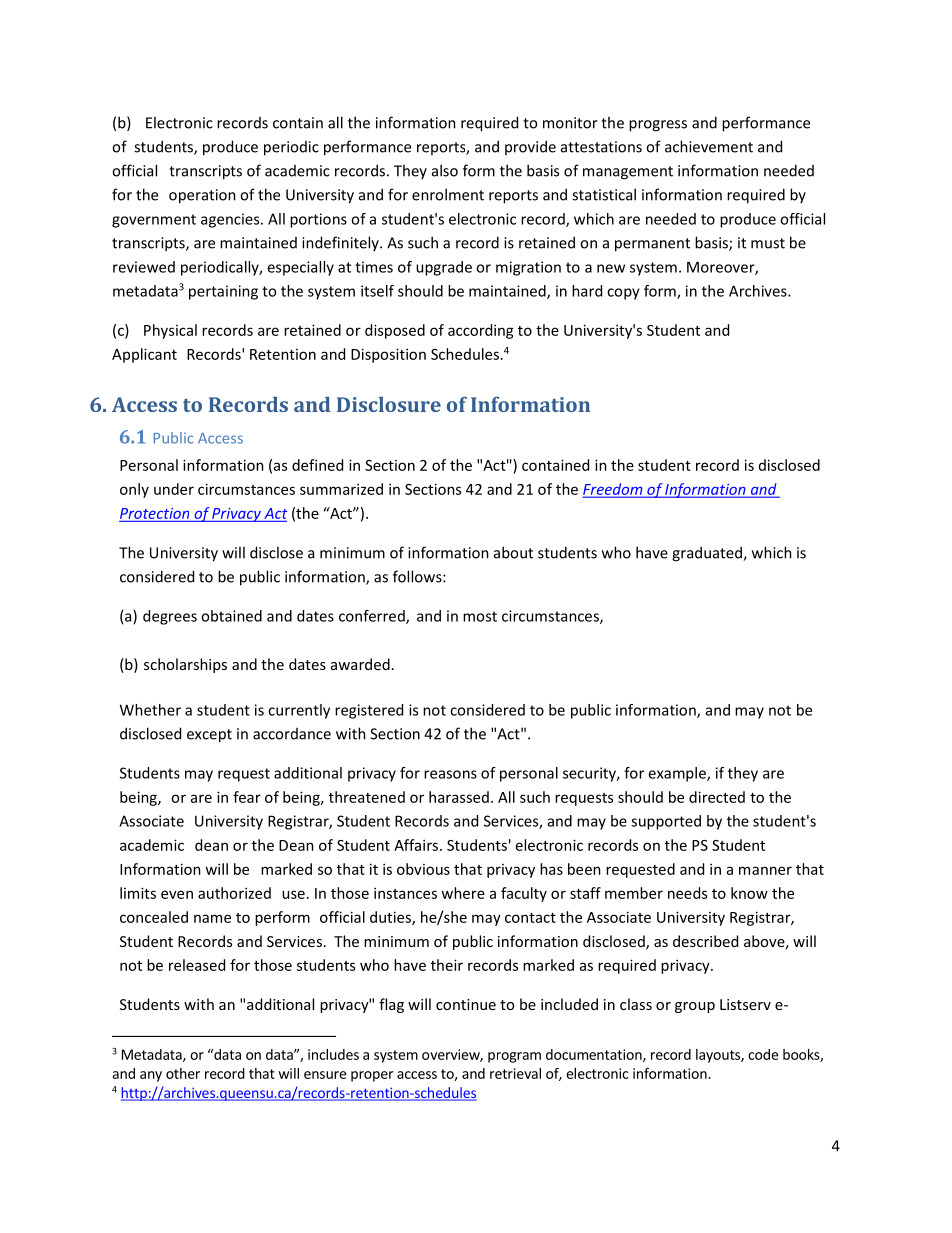 Image resolution: width=952 pixels, height=1233 pixels. What do you see at coordinates (459, 797) in the screenshot?
I see `harassed` at bounding box center [459, 797].
